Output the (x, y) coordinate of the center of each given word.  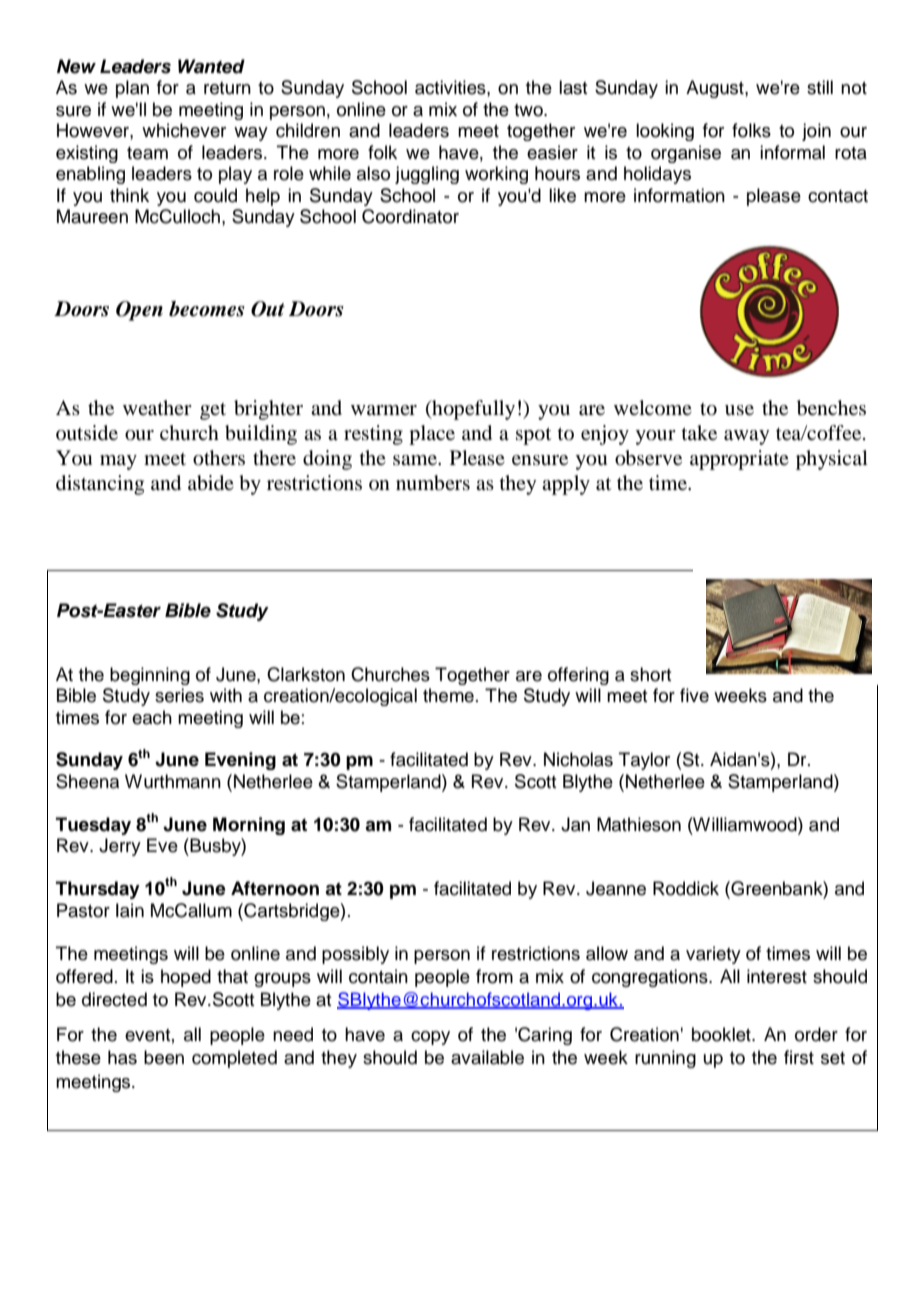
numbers (433, 483)
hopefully (472, 410)
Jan (575, 824)
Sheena (87, 781)
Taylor (644, 761)
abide (211, 483)
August (716, 89)
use (739, 410)
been (164, 1057)
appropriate (739, 460)
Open (139, 311)
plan (132, 89)
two (529, 110)
